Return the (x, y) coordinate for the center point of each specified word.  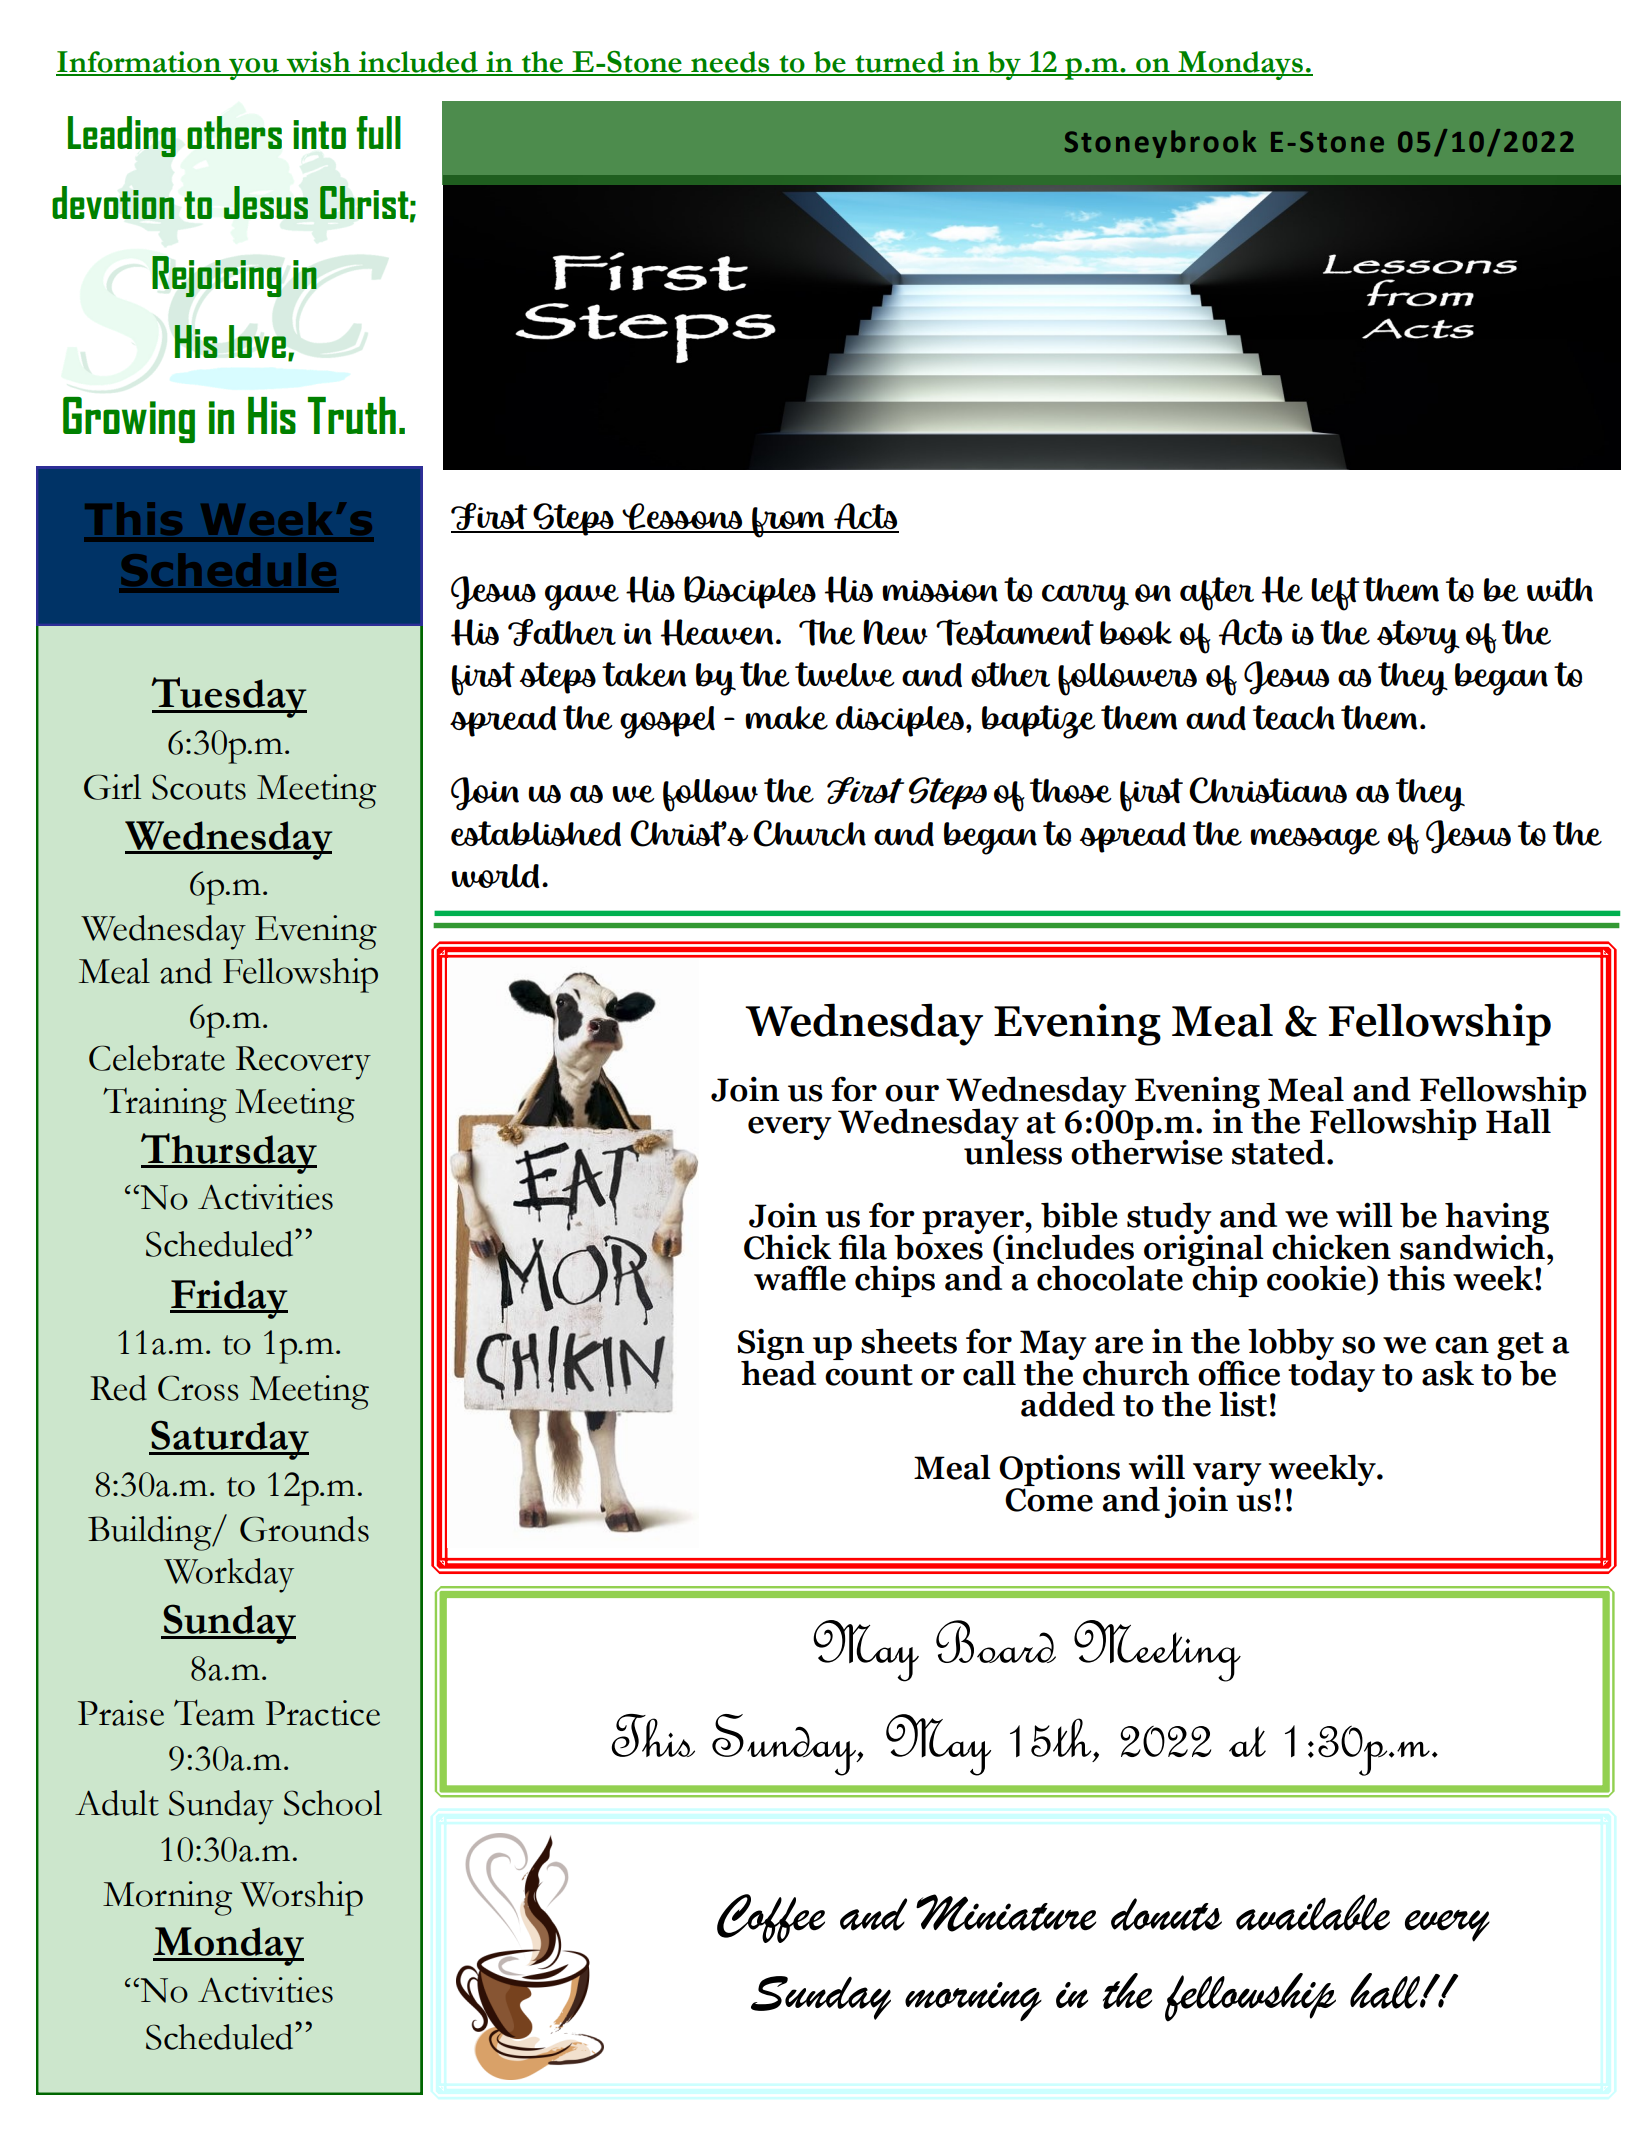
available (1313, 1912)
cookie (1317, 1278)
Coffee (771, 1918)
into (319, 134)
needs (730, 63)
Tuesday (229, 697)
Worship (301, 1898)
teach (1294, 717)
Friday (229, 1299)
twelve (845, 674)
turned (900, 63)
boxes (938, 1245)
